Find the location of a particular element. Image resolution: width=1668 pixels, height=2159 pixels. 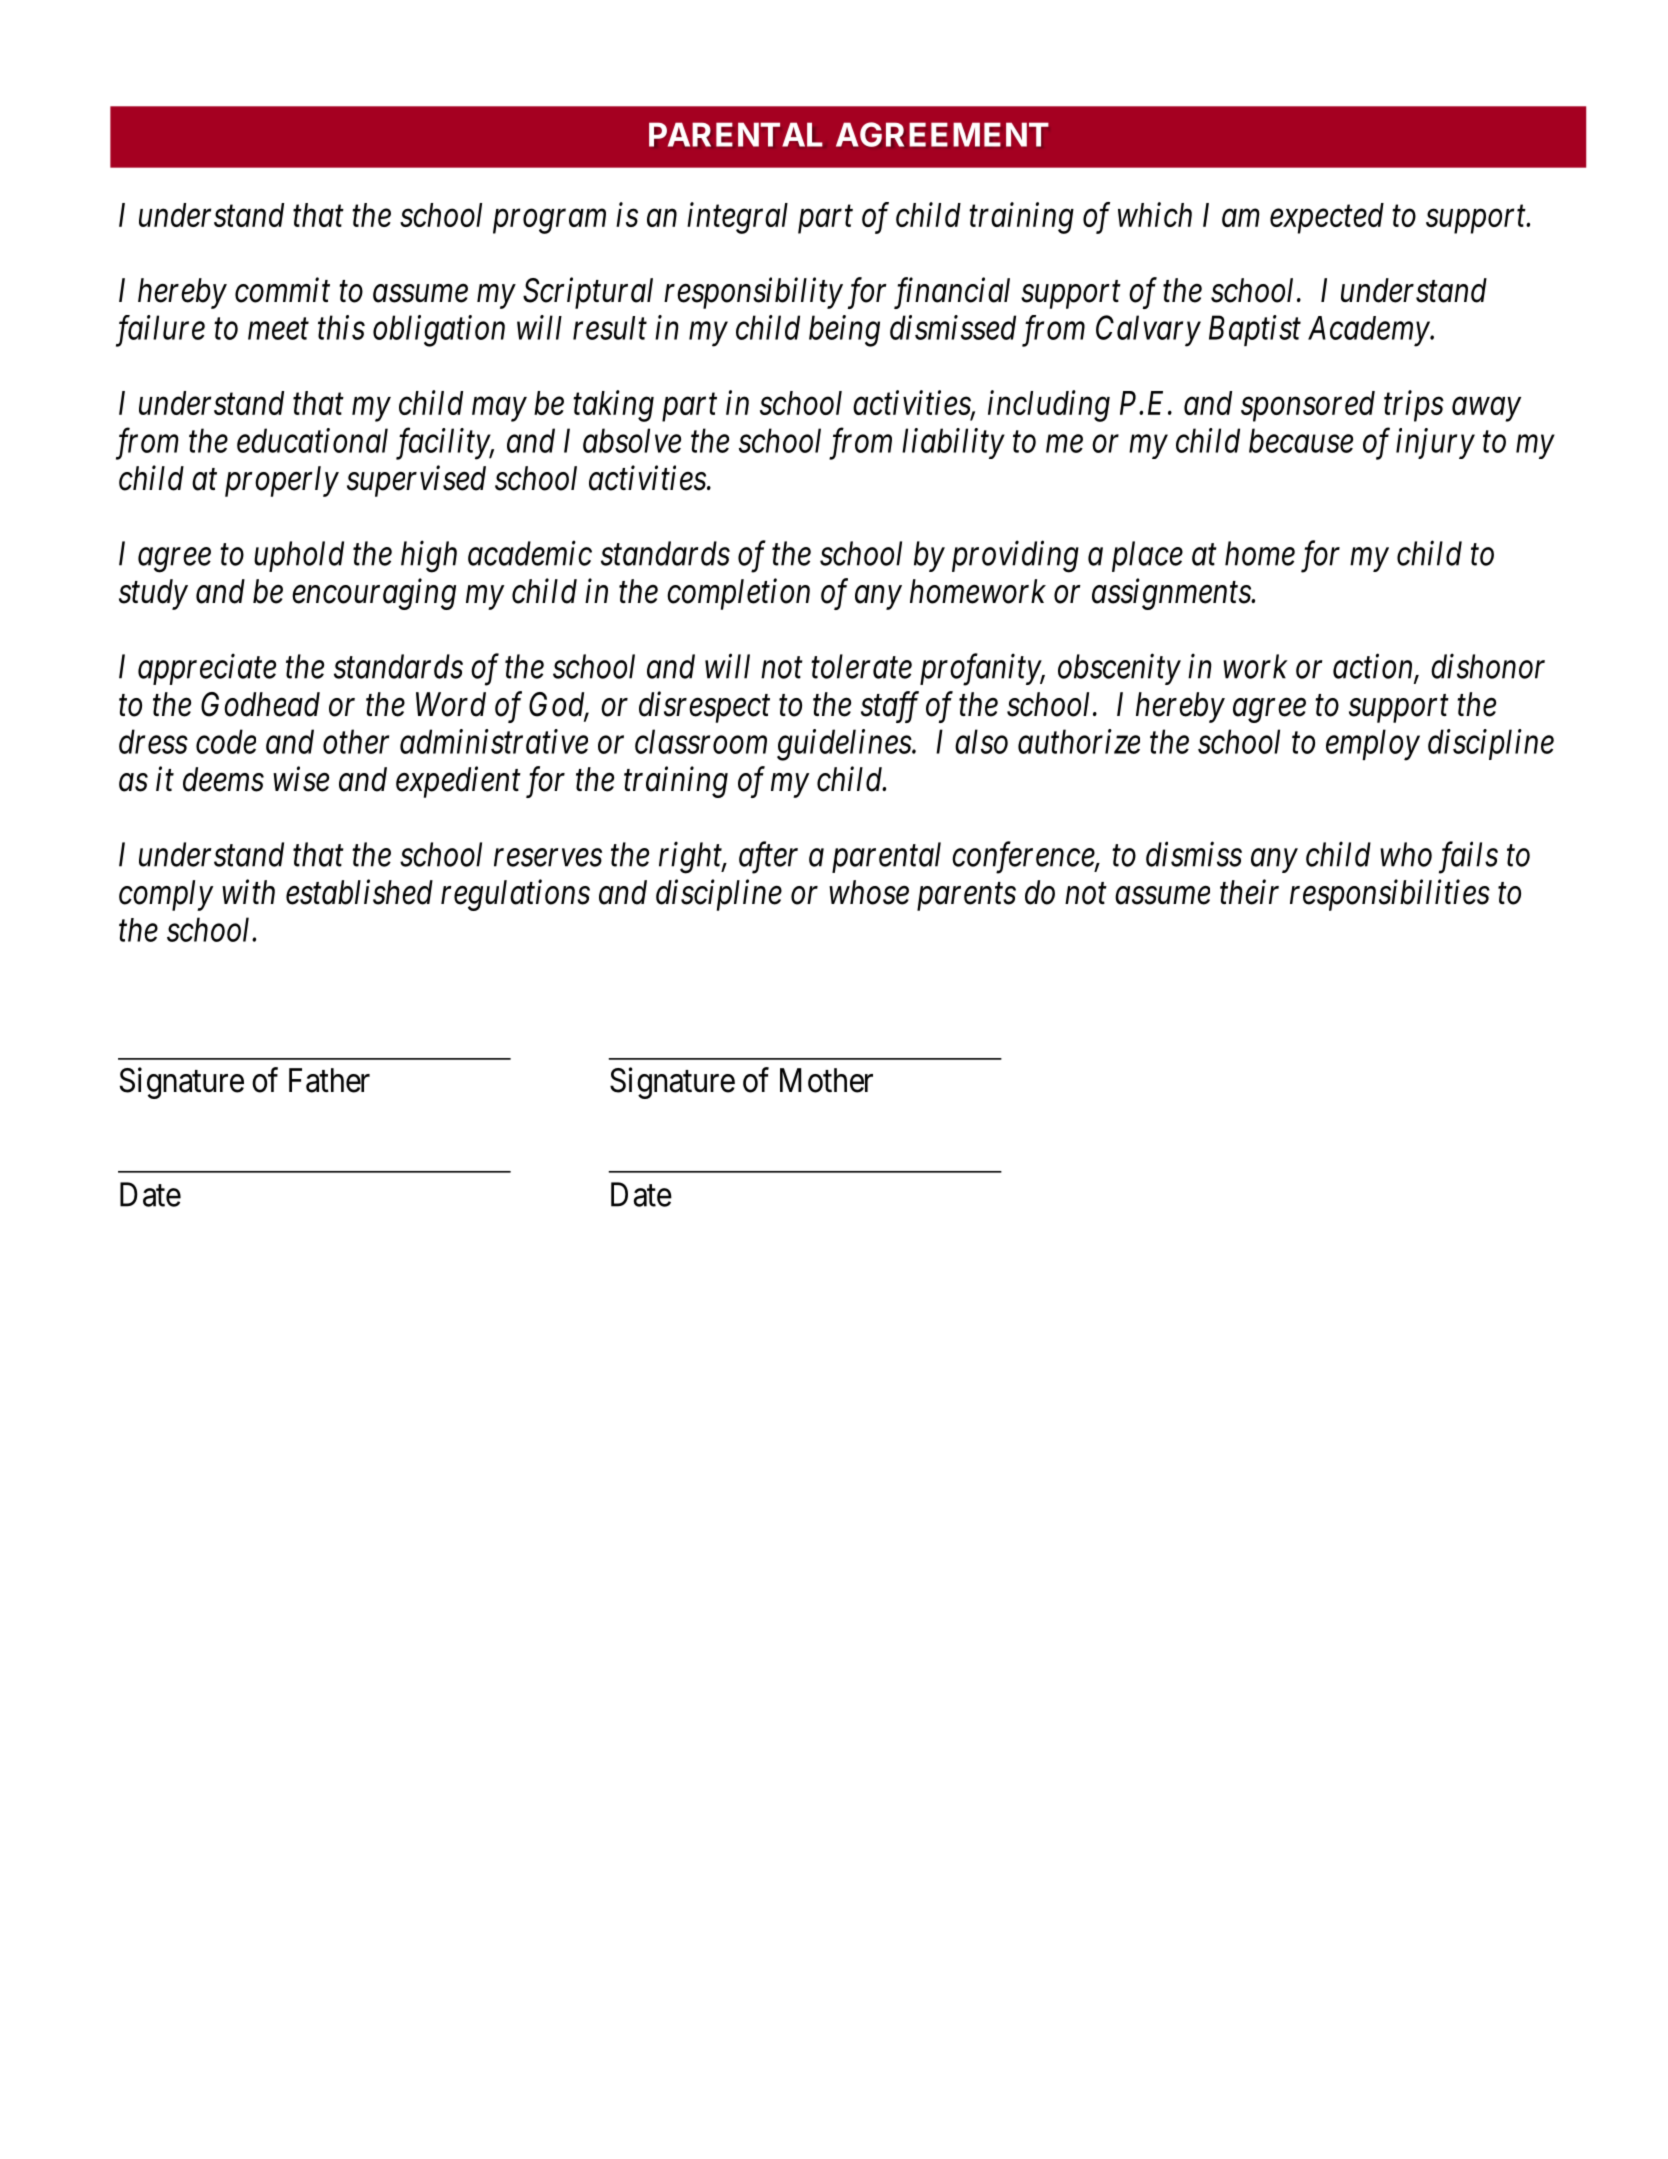

commit is located at coordinates (282, 290).
